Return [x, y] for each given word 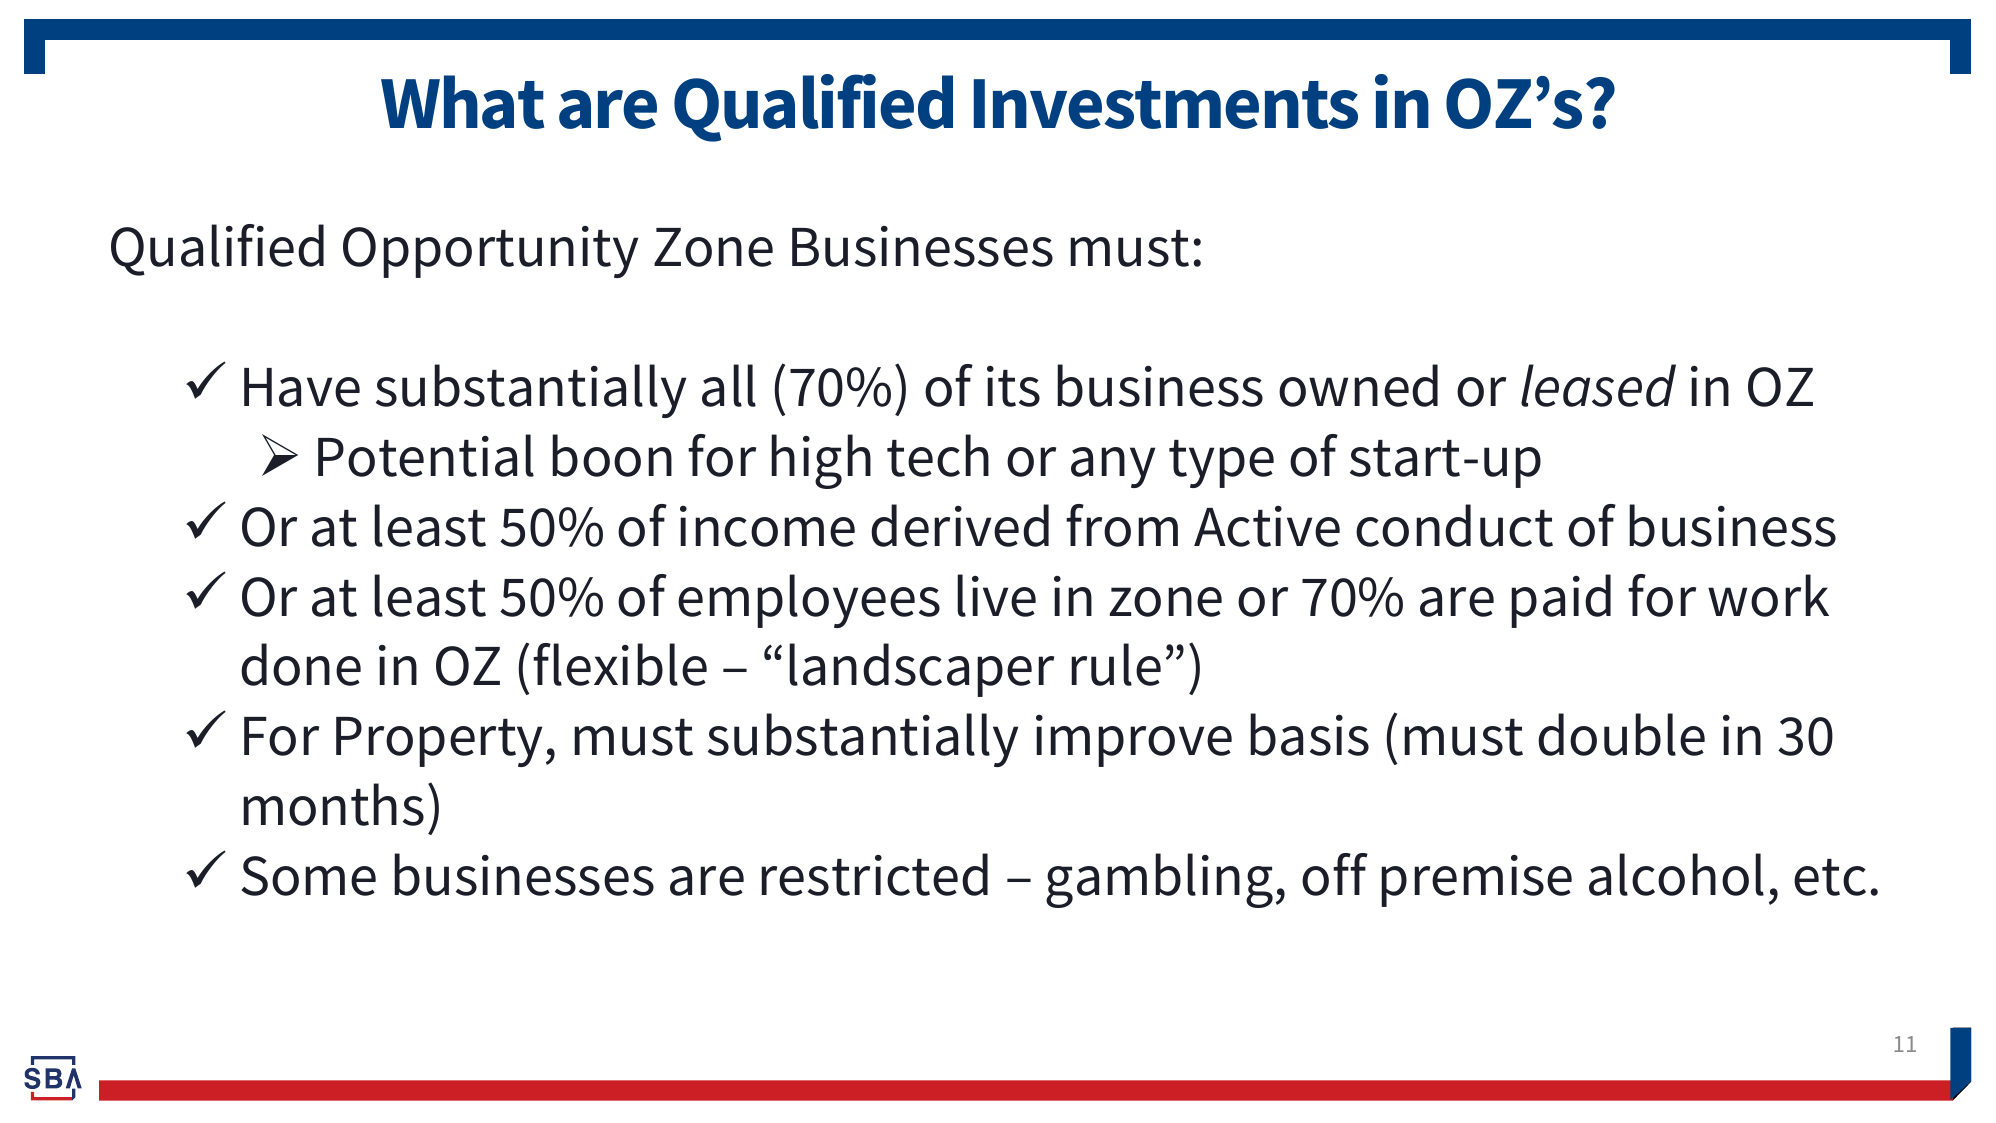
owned [1358, 385]
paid [1561, 601]
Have [302, 387]
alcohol [1676, 874]
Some [309, 876]
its [1013, 386]
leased [1598, 385]
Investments [1166, 104]
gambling [1159, 880]
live [996, 595]
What [462, 102]
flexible [620, 664]
